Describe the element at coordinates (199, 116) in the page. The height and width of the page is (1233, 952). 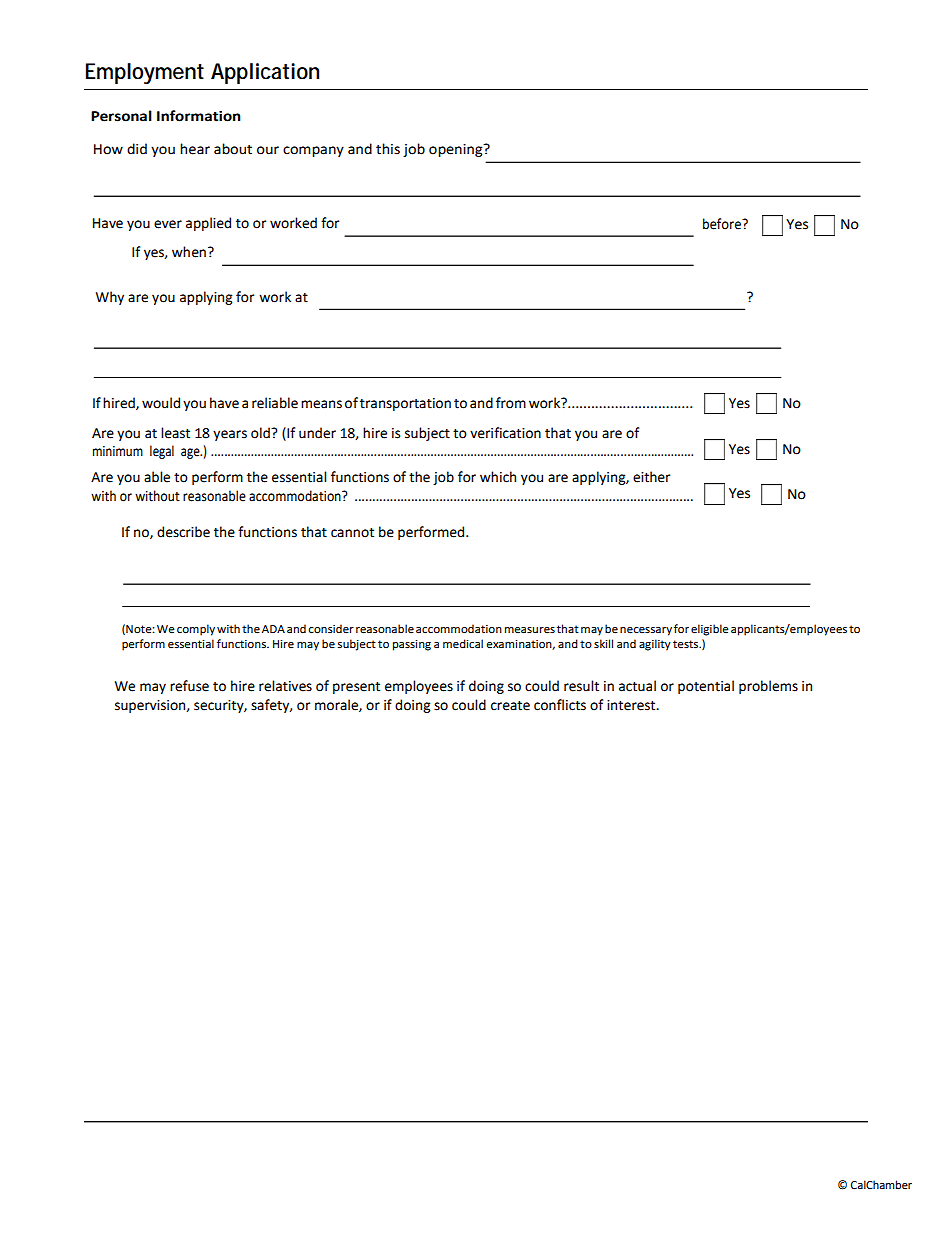
I see `Information` at that location.
